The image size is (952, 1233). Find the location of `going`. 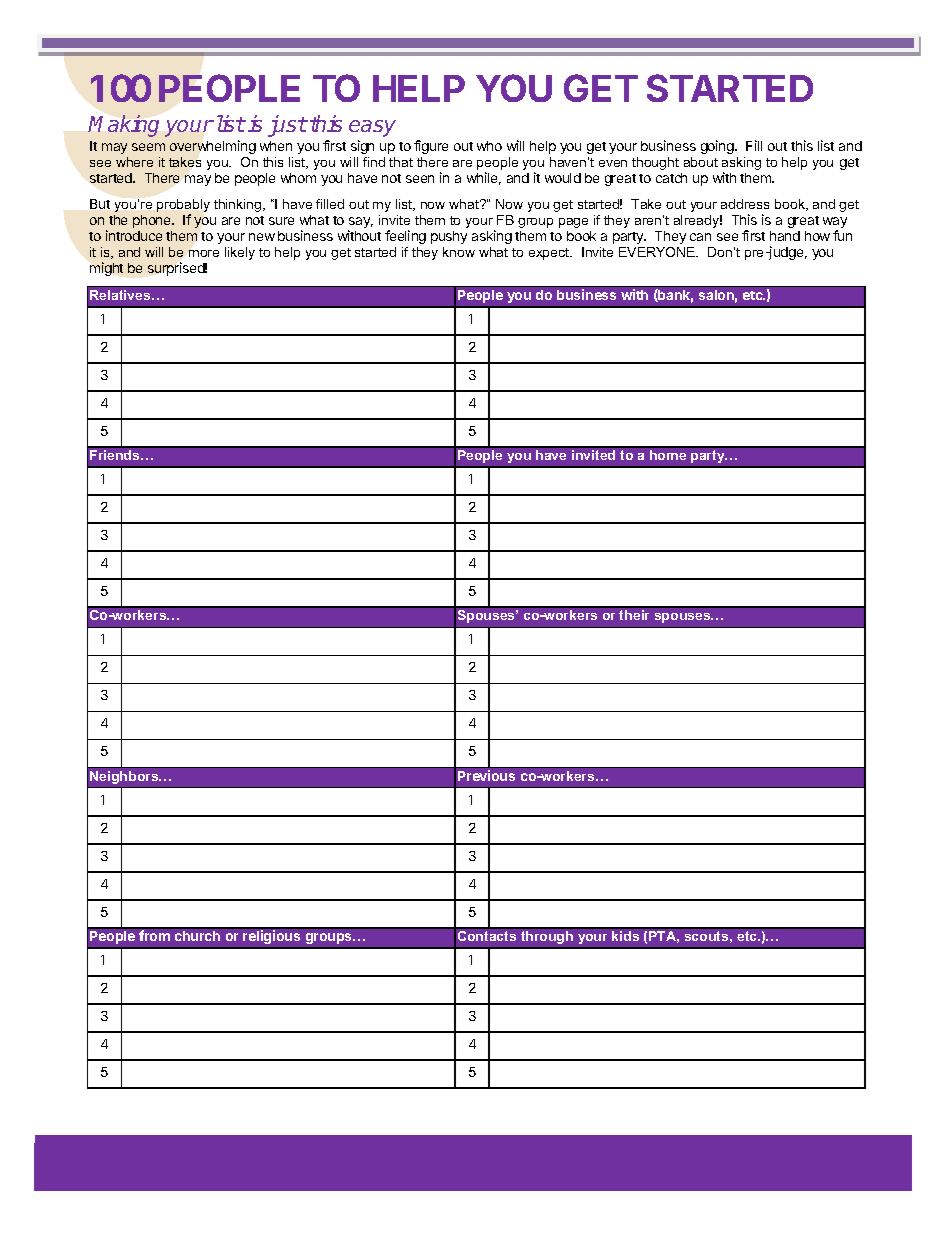

going is located at coordinates (718, 147).
